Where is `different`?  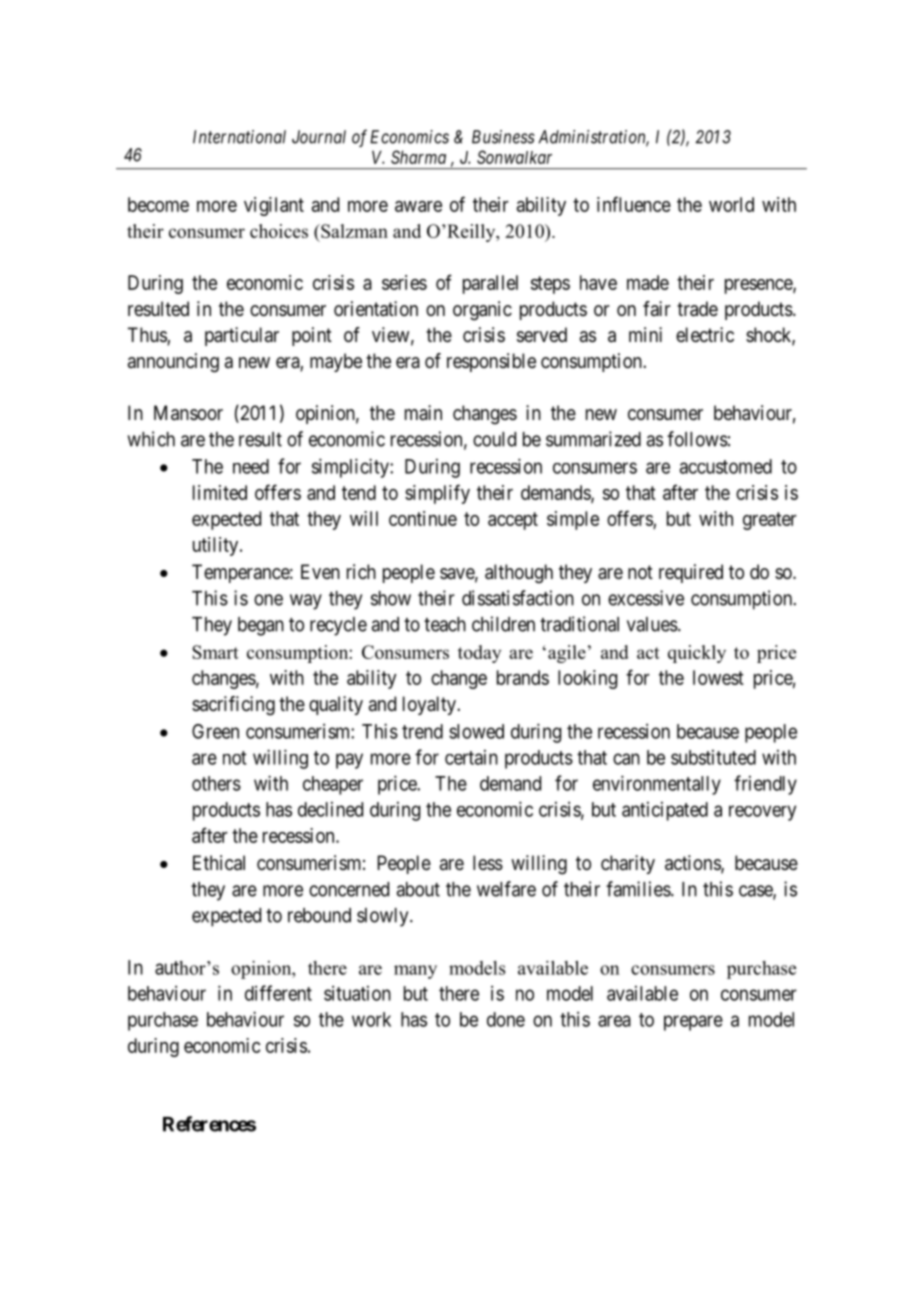 different is located at coordinates (278, 993).
